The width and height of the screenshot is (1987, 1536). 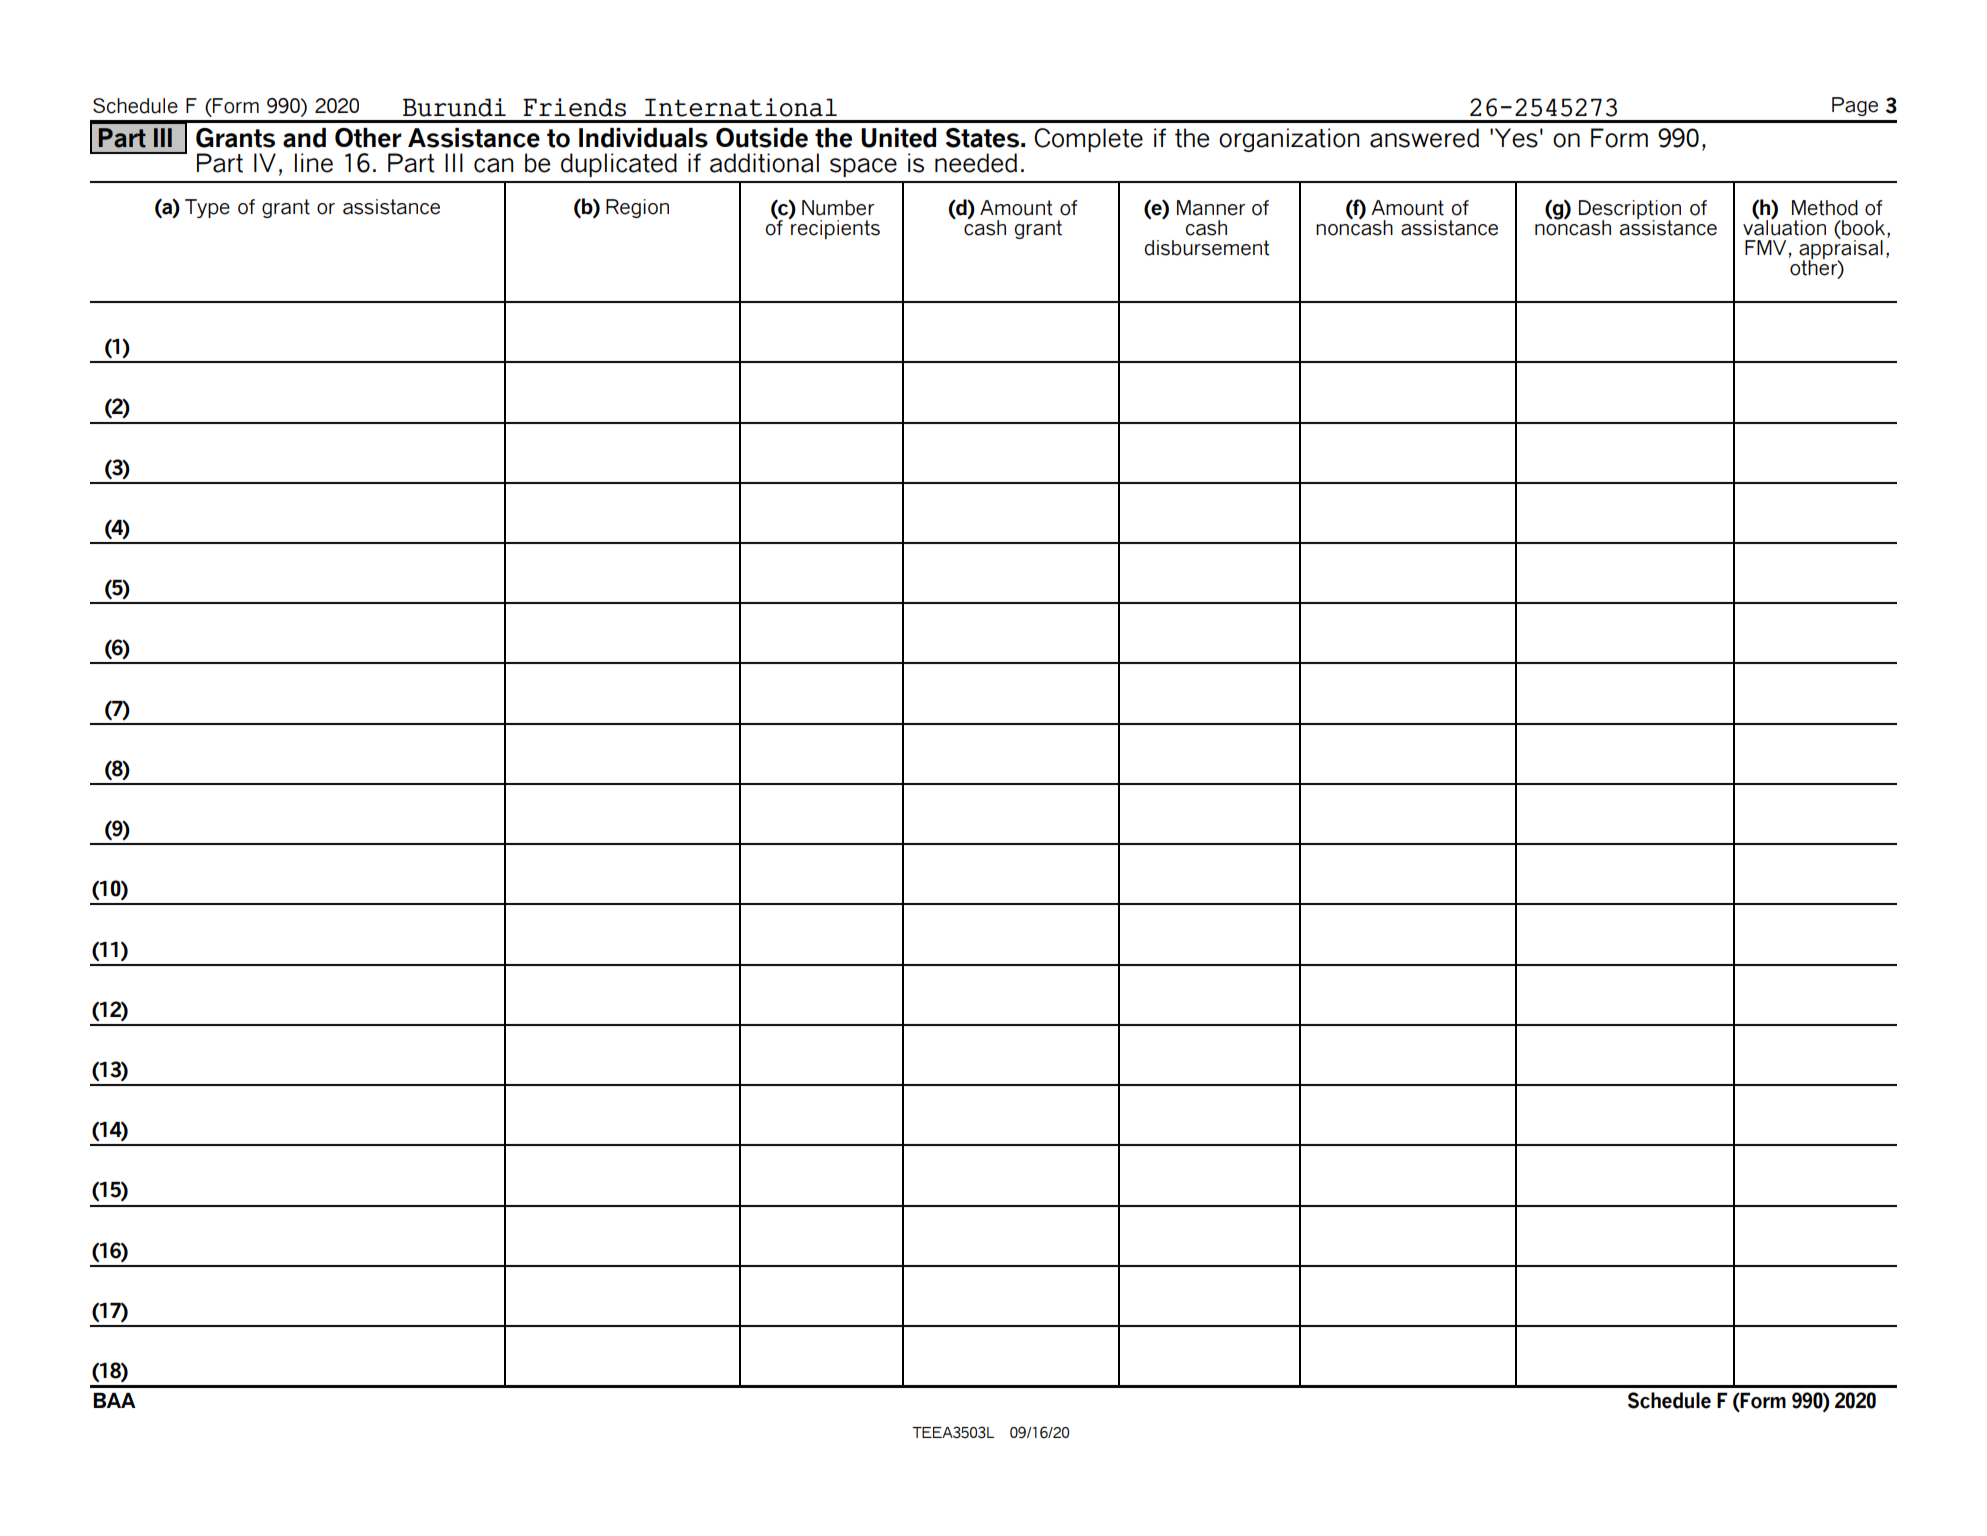 I want to click on FMV, so click(x=1765, y=247).
